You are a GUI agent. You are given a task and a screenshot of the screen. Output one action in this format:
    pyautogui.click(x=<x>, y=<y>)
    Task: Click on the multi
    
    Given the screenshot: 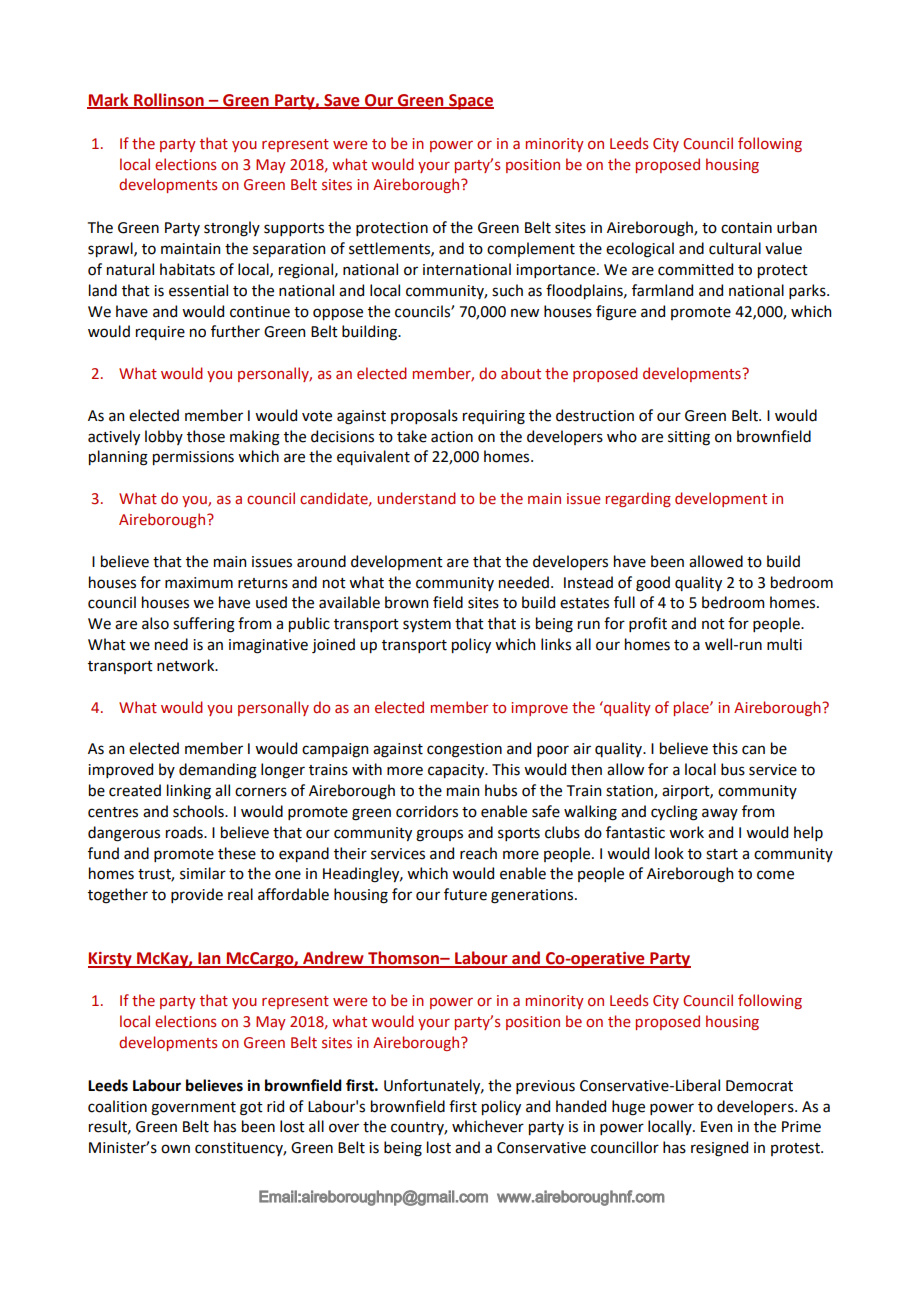 What is the action you would take?
    pyautogui.click(x=784, y=644)
